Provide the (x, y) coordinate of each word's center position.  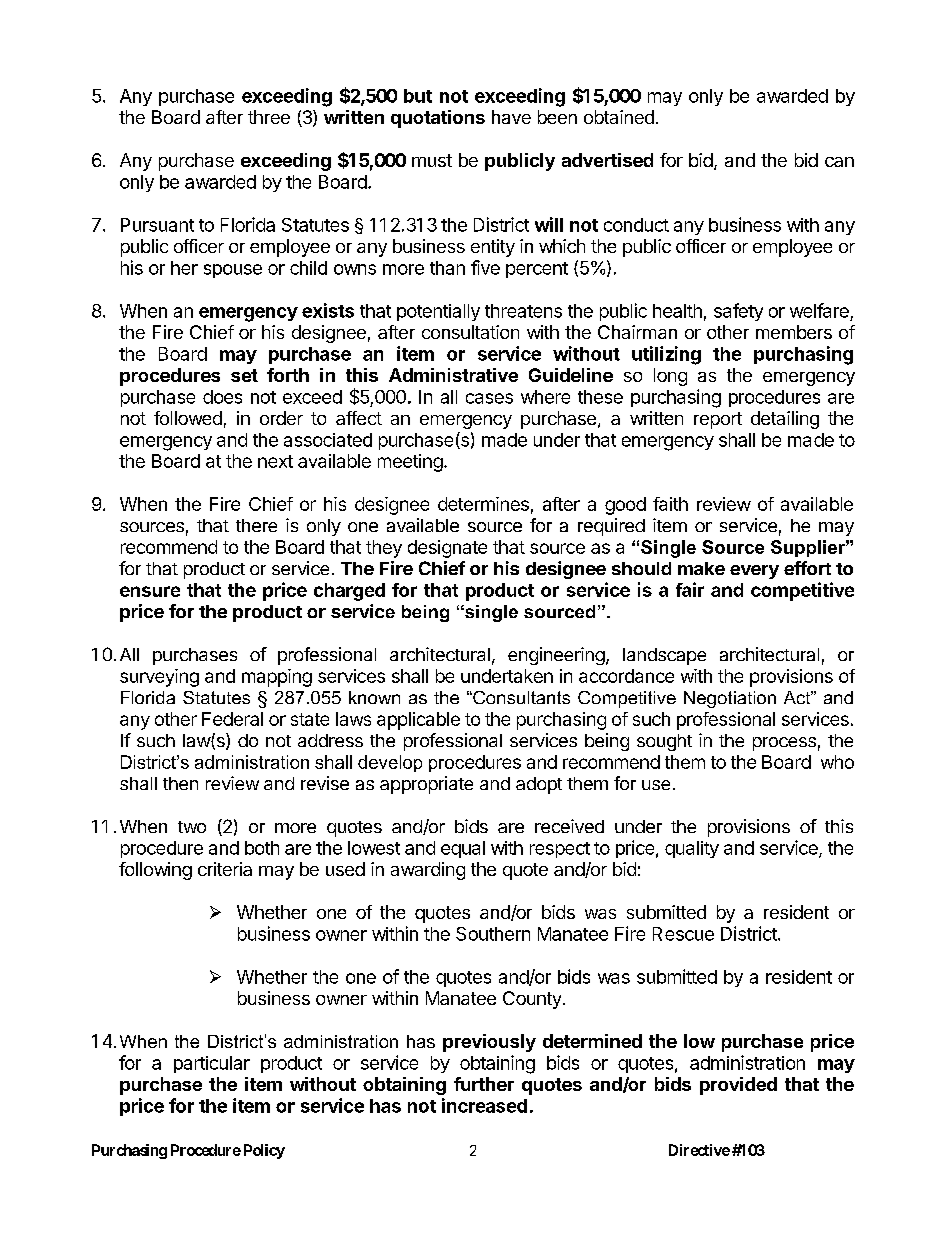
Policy (264, 1151)
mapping (277, 678)
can (839, 162)
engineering (556, 656)
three (269, 117)
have (511, 117)
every (754, 572)
